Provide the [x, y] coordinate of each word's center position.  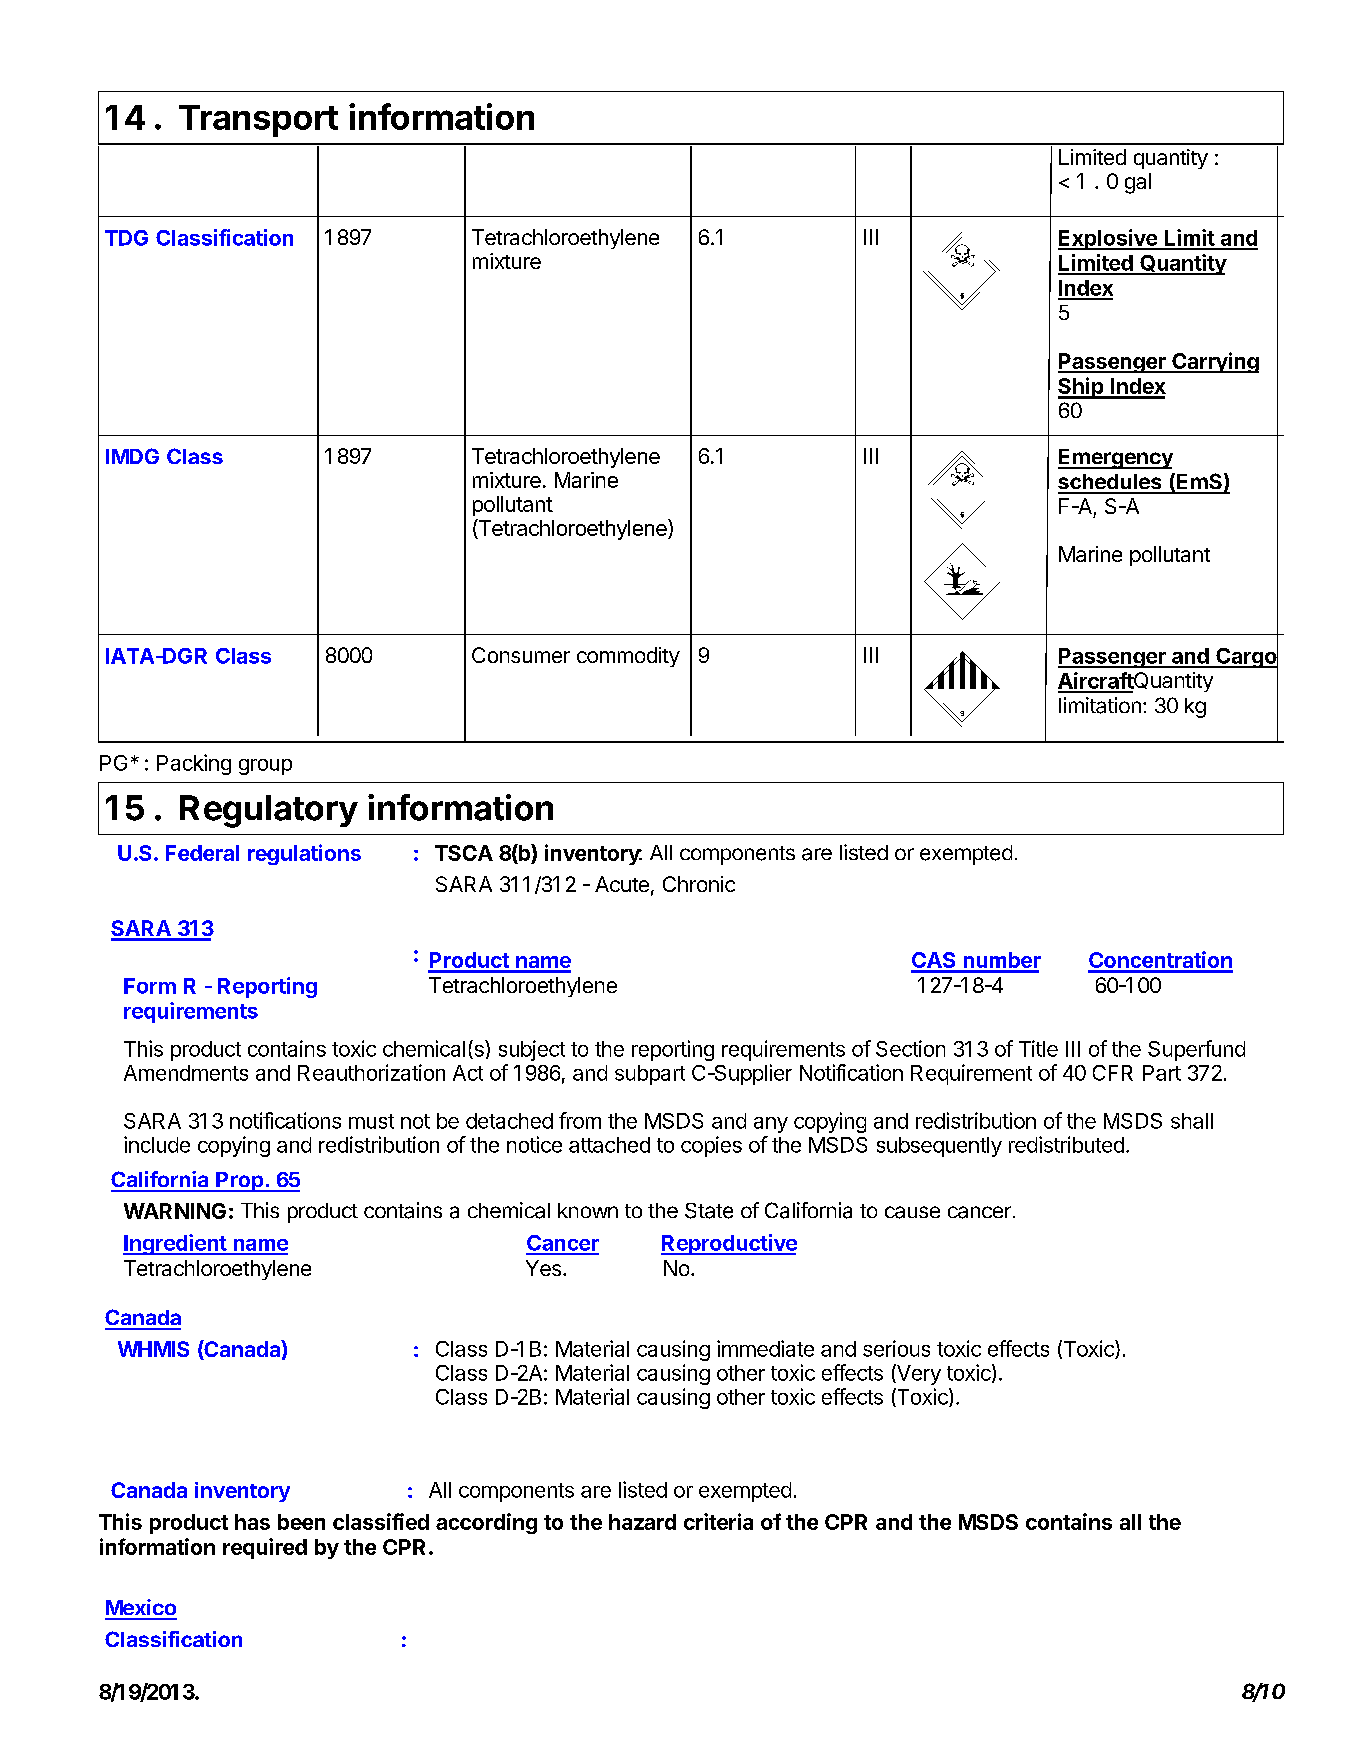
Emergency [1115, 459]
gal [1138, 183]
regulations [304, 854]
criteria [718, 1521]
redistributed [1066, 1144]
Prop [240, 1182]
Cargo [1246, 658]
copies [711, 1146]
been [301, 1522]
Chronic [699, 884]
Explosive [1108, 239]
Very [918, 1374]
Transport [258, 121]
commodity [628, 657]
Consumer [521, 655]
